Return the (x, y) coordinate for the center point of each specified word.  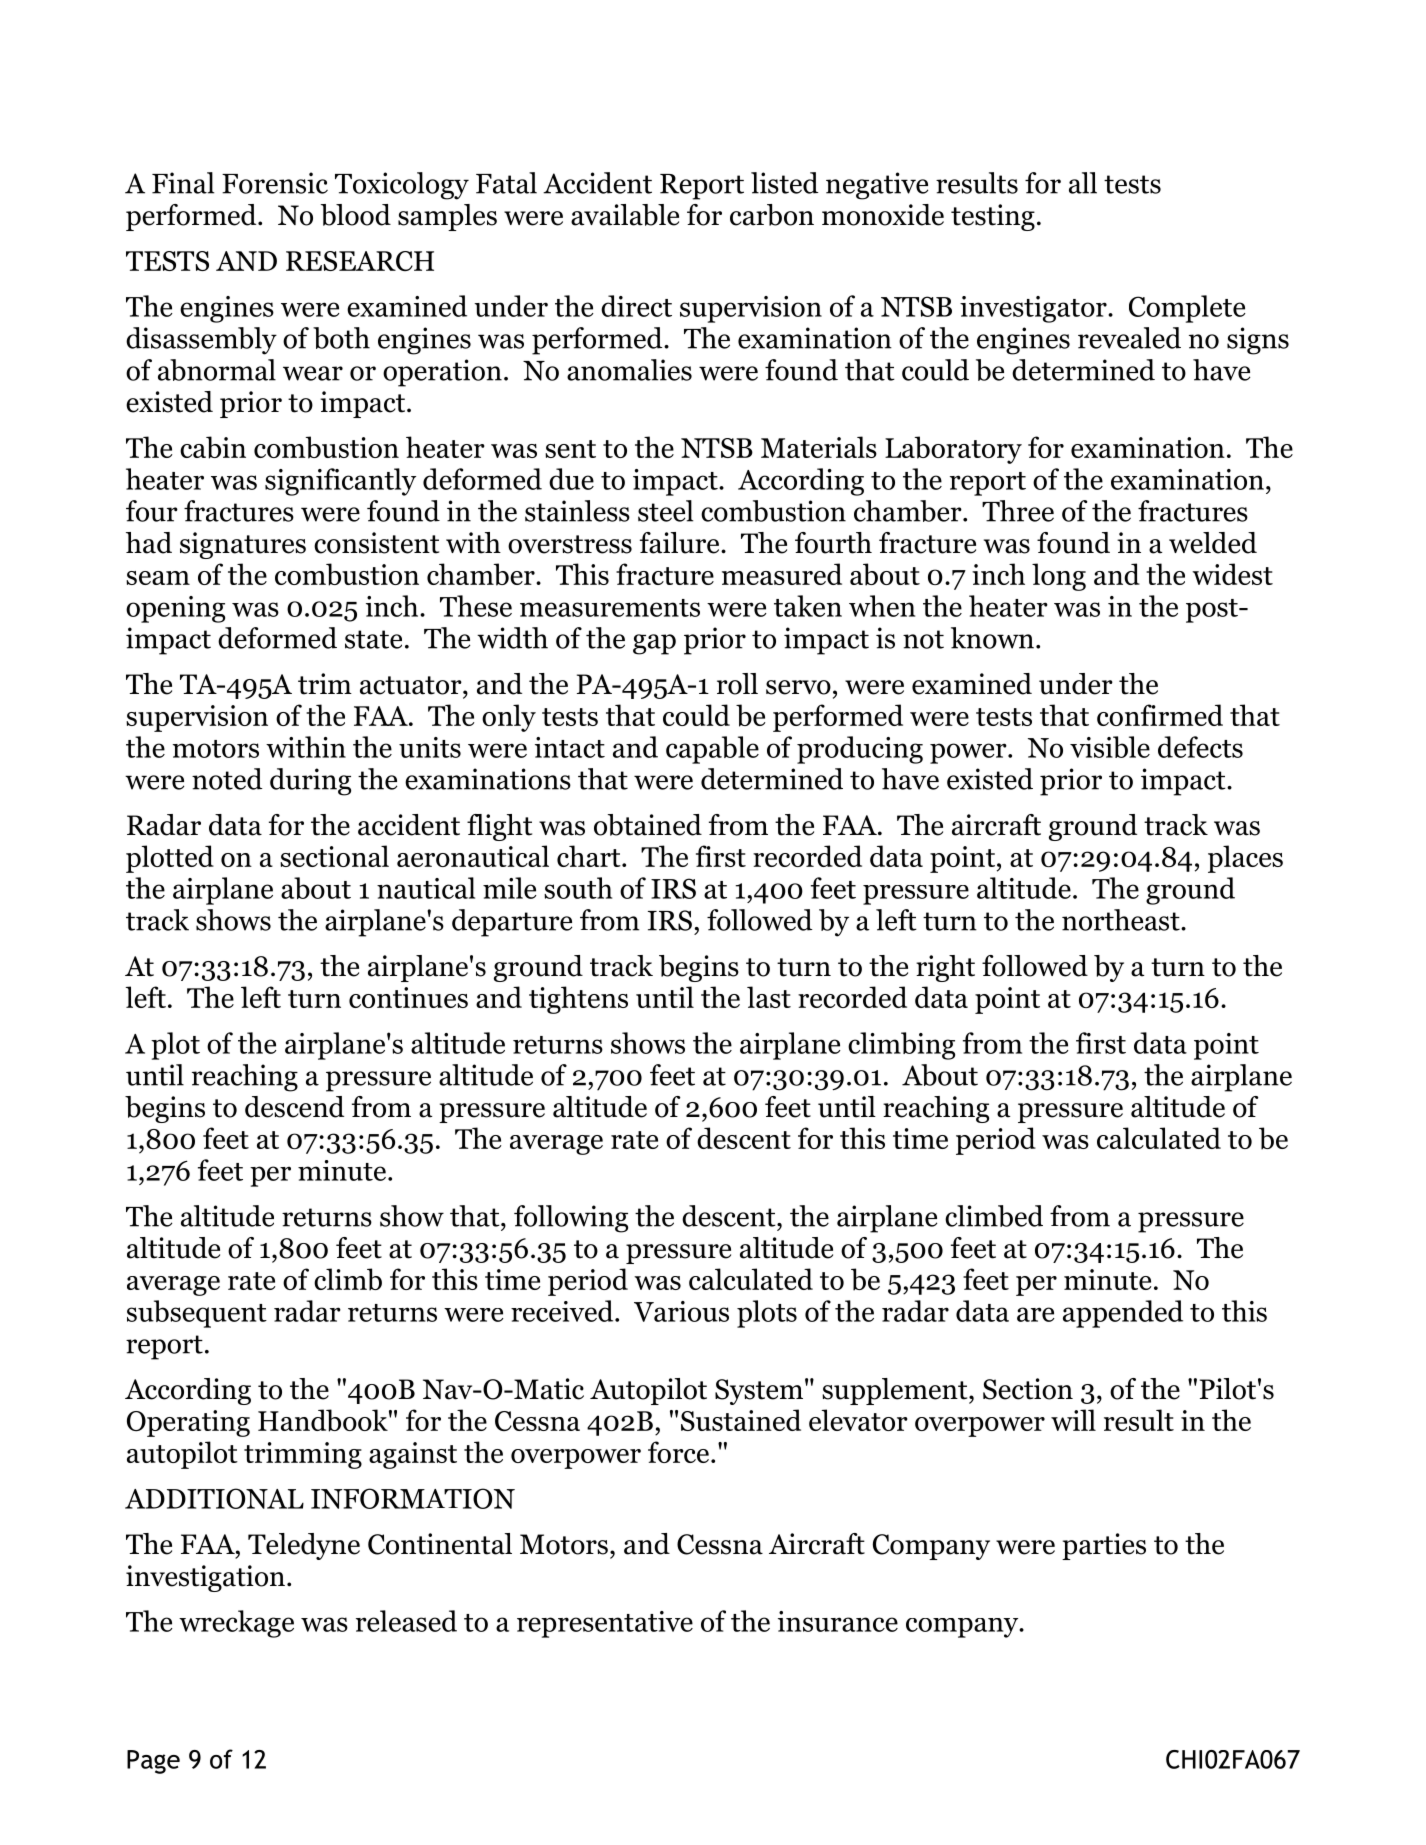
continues (408, 997)
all (1083, 183)
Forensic (275, 183)
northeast (1122, 920)
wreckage (236, 1624)
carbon (772, 215)
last (769, 997)
